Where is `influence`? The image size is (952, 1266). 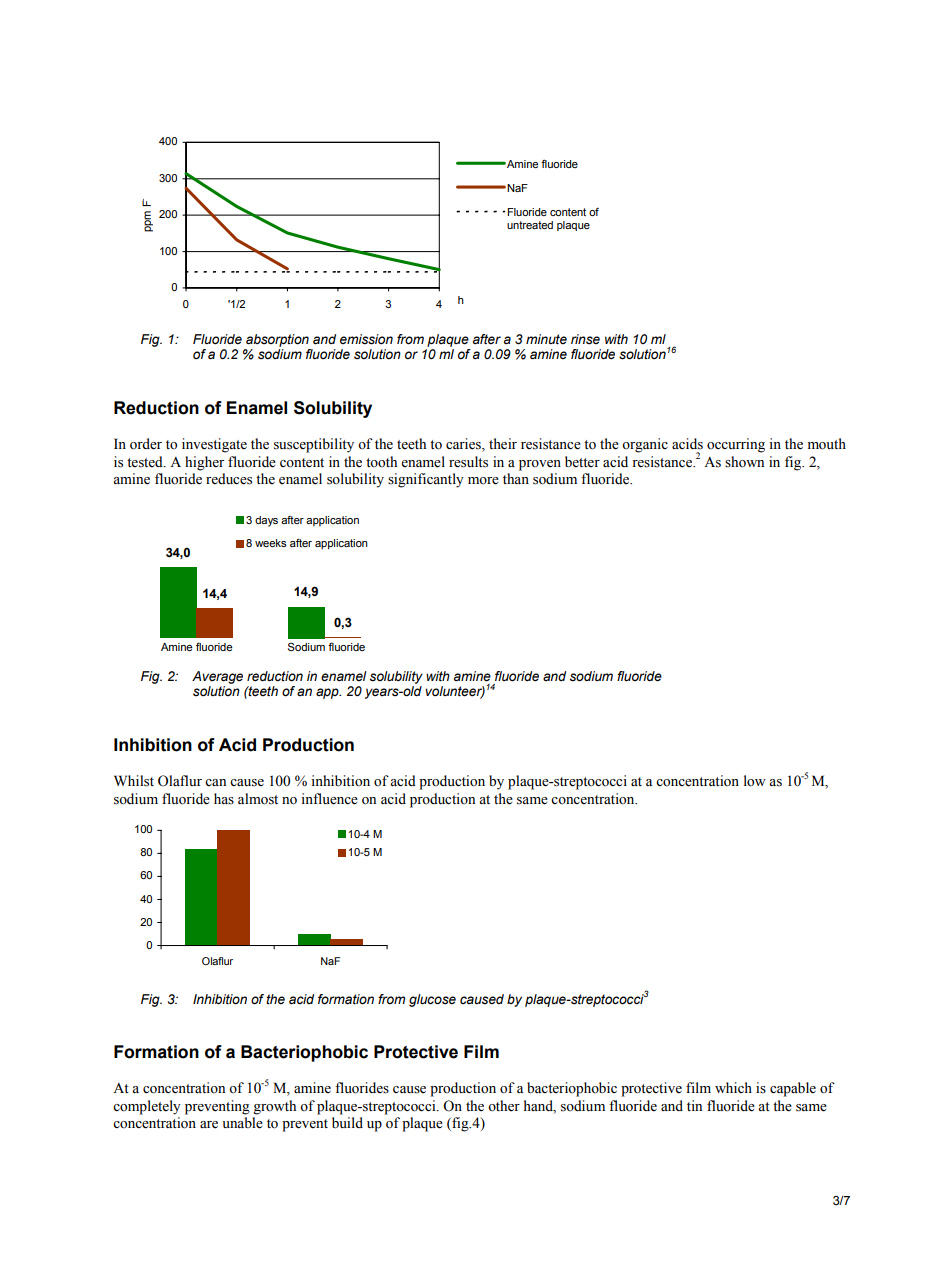
influence is located at coordinates (330, 799).
